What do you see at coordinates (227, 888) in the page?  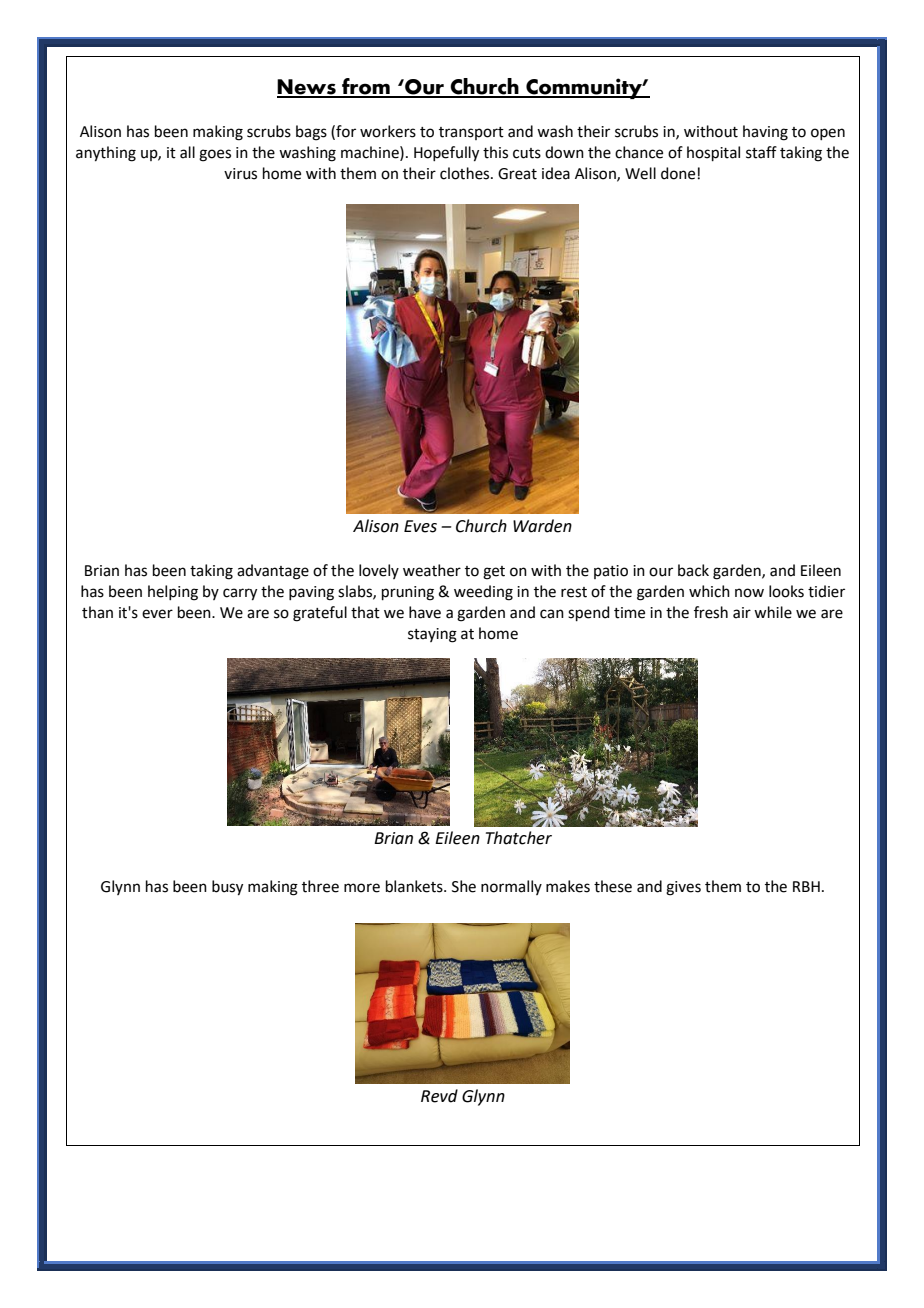 I see `busy` at bounding box center [227, 888].
